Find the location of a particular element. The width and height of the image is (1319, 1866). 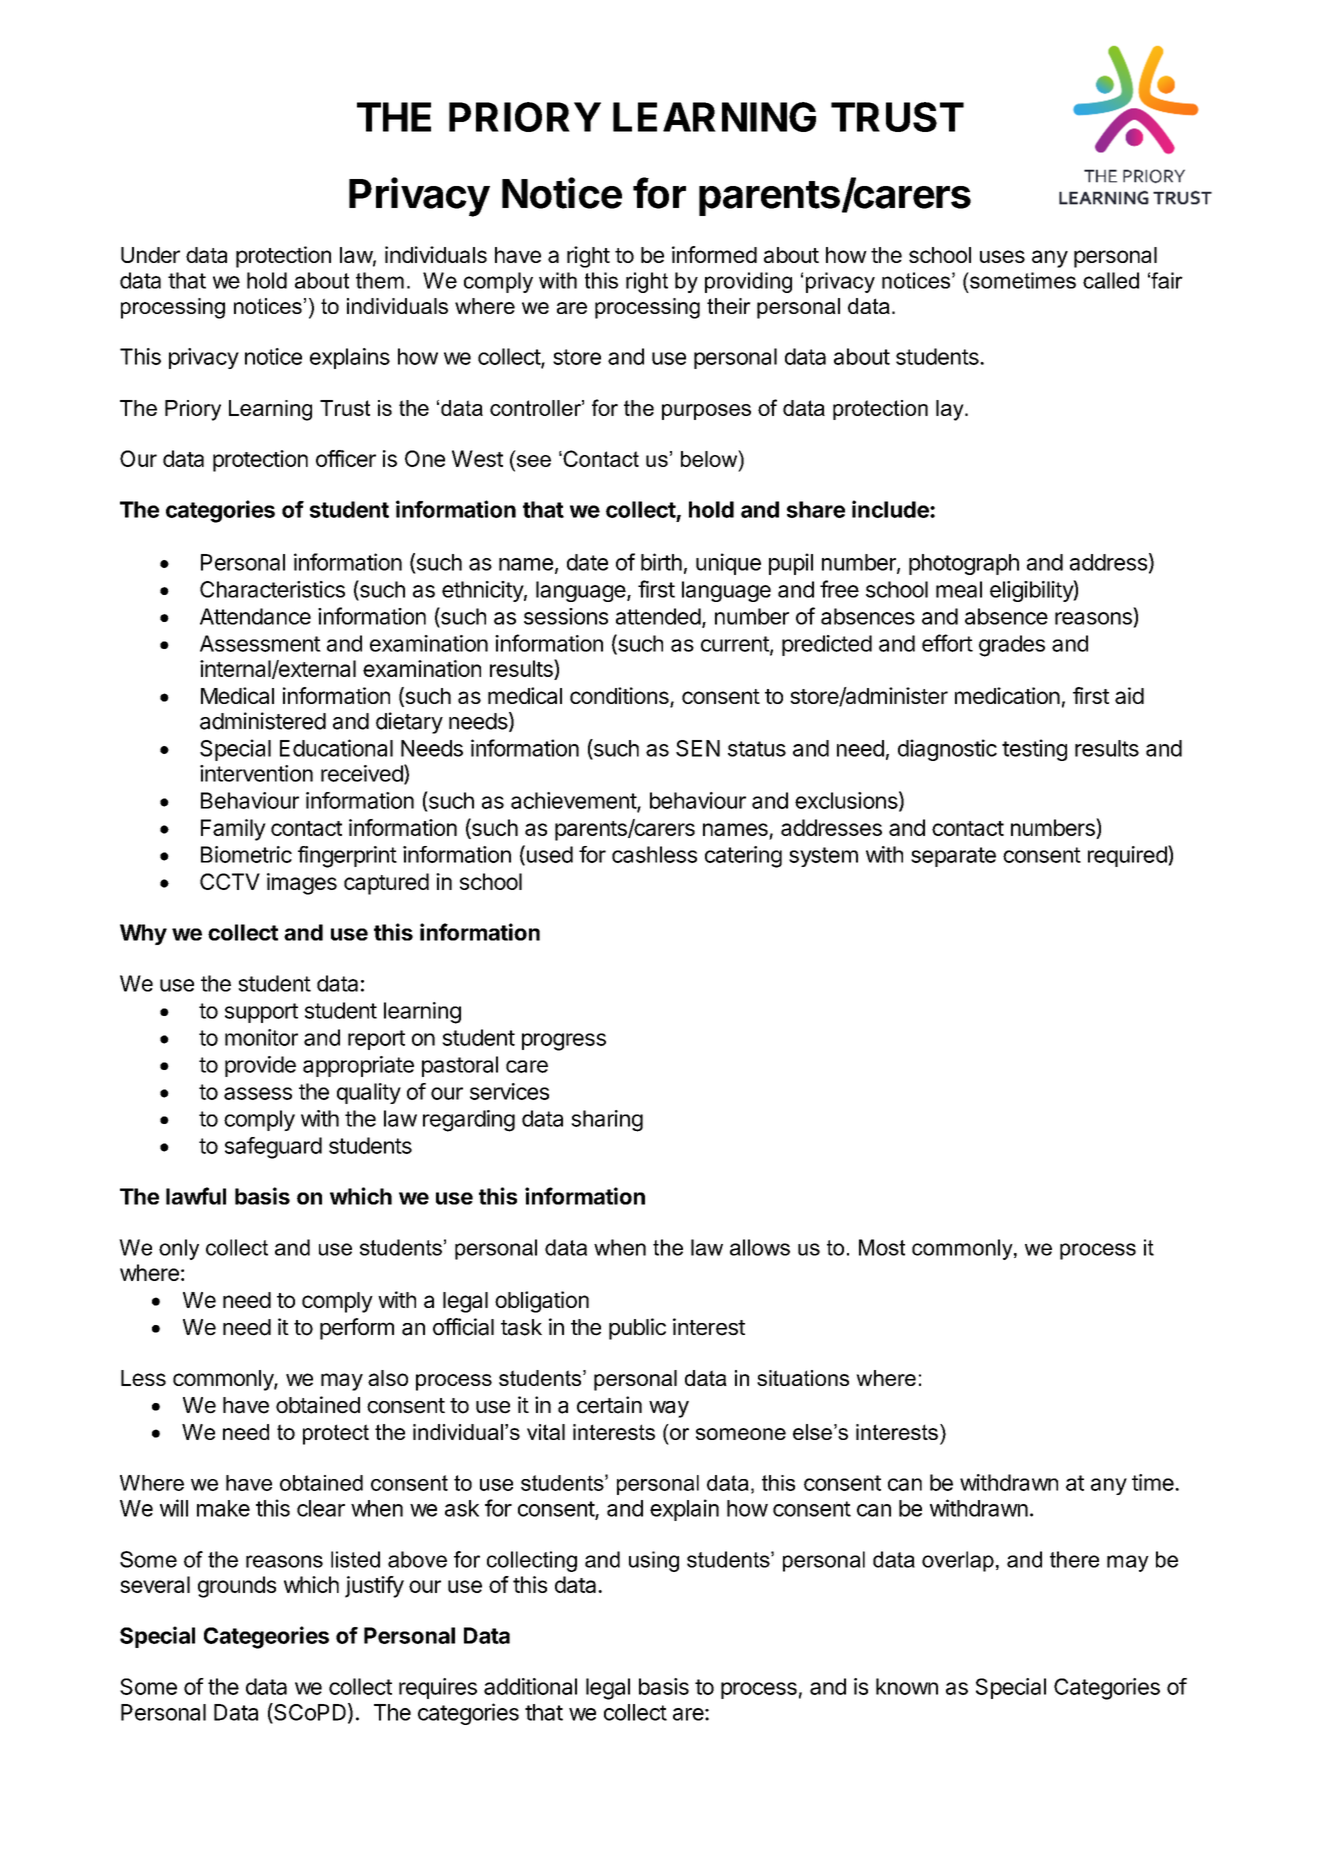

birth is located at coordinates (661, 562).
